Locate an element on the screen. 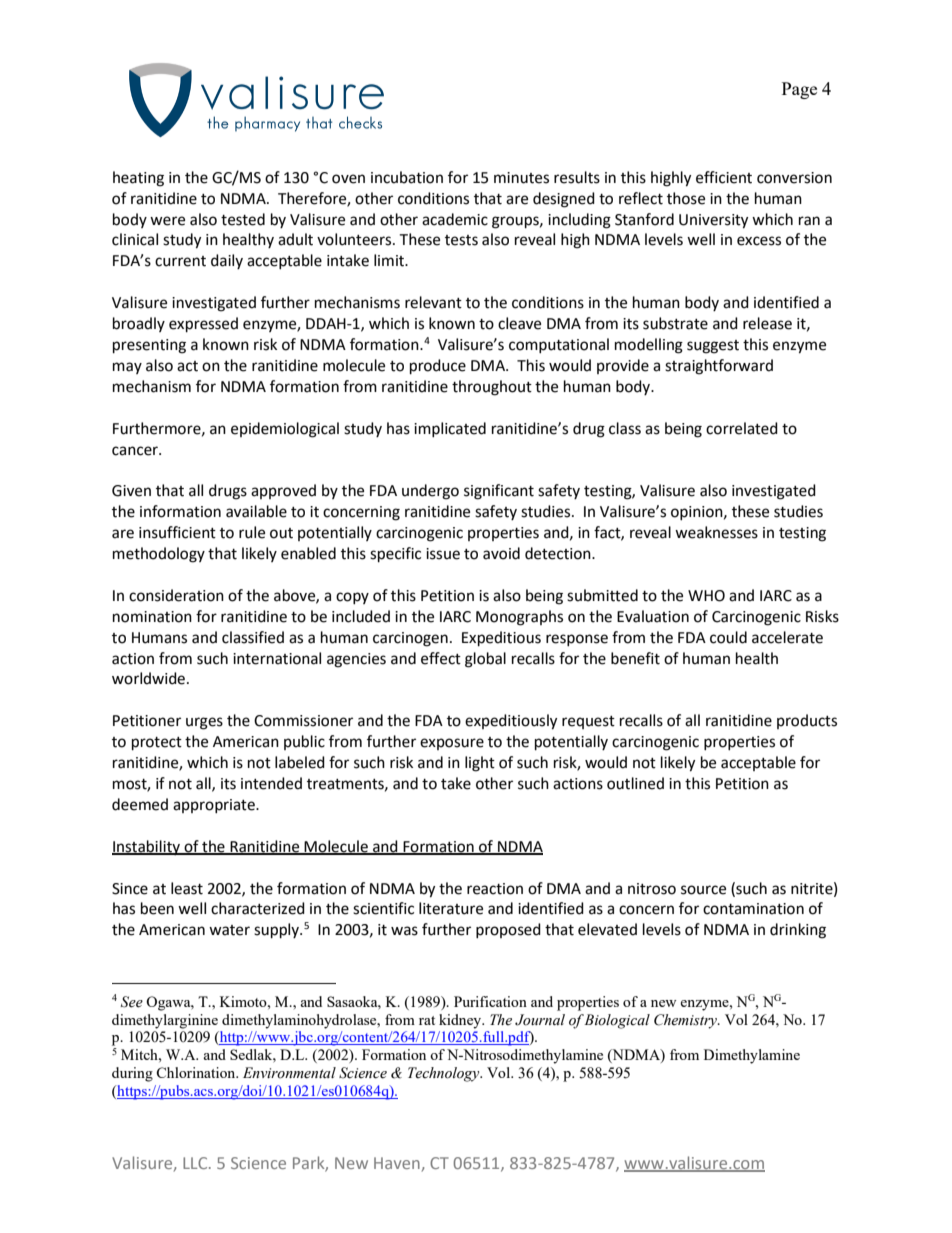 The image size is (952, 1233). available is located at coordinates (256, 511).
